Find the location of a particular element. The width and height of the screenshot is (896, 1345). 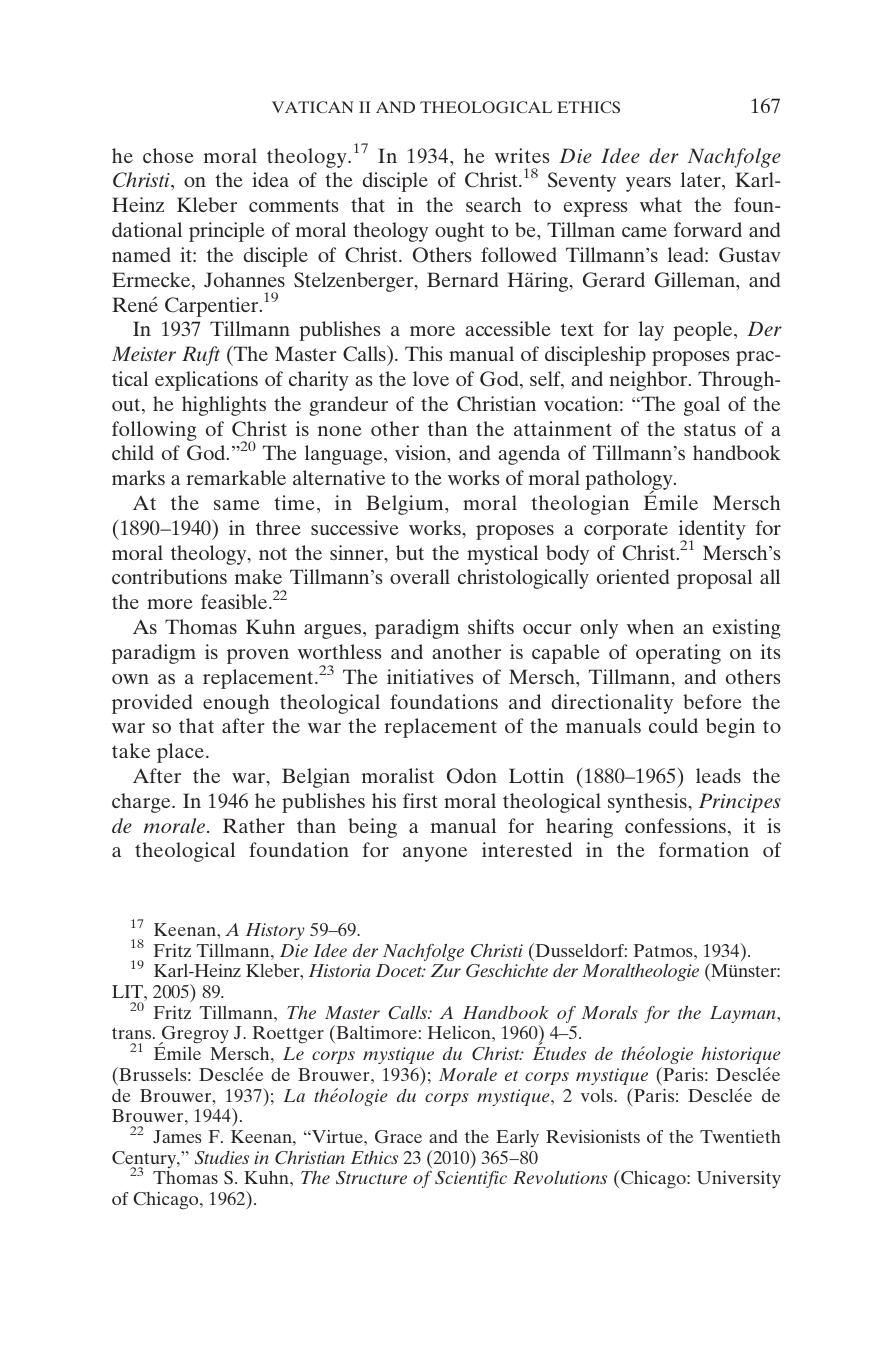

remarkable is located at coordinates (236, 477).
